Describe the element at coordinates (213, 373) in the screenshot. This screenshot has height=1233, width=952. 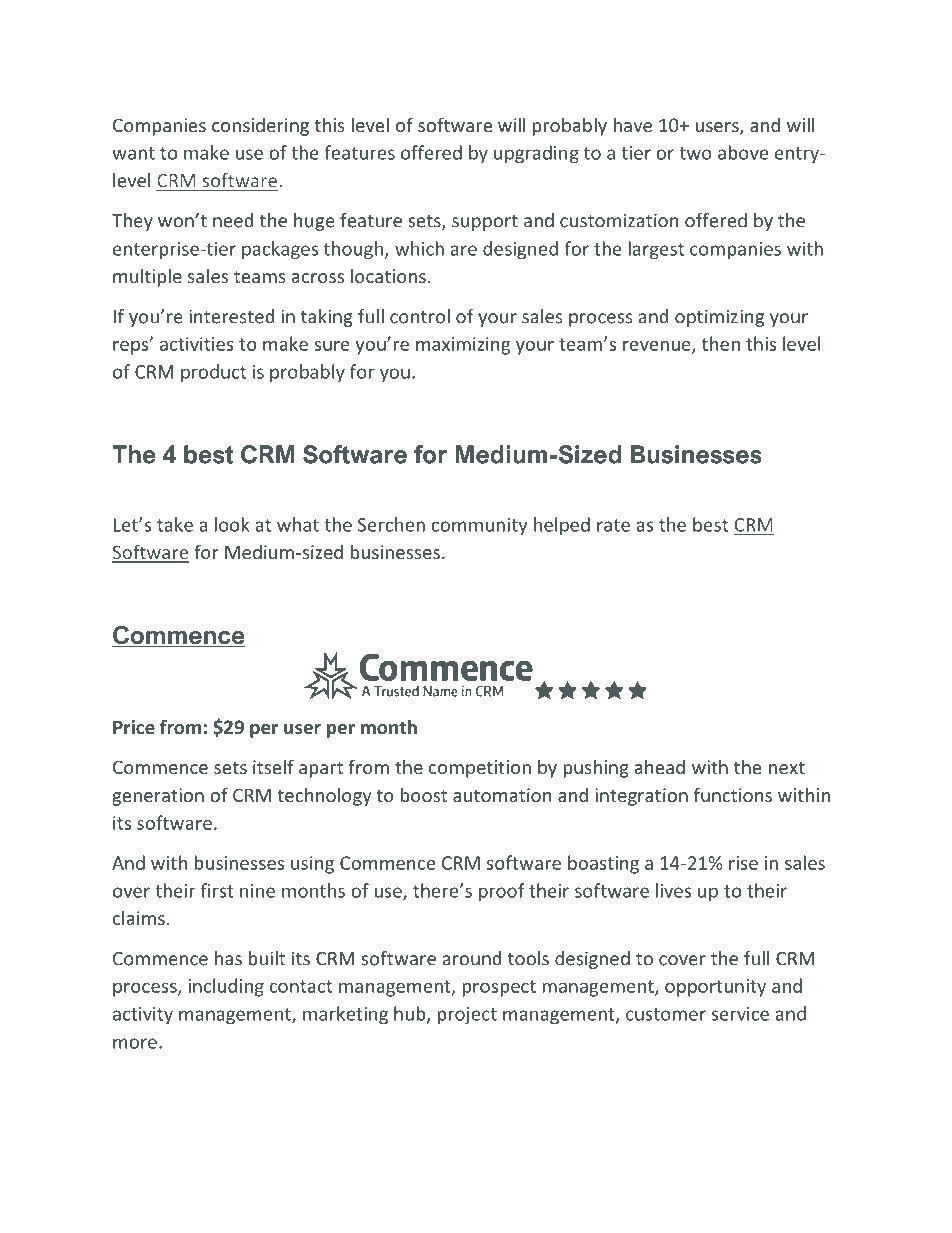
I see `product` at that location.
